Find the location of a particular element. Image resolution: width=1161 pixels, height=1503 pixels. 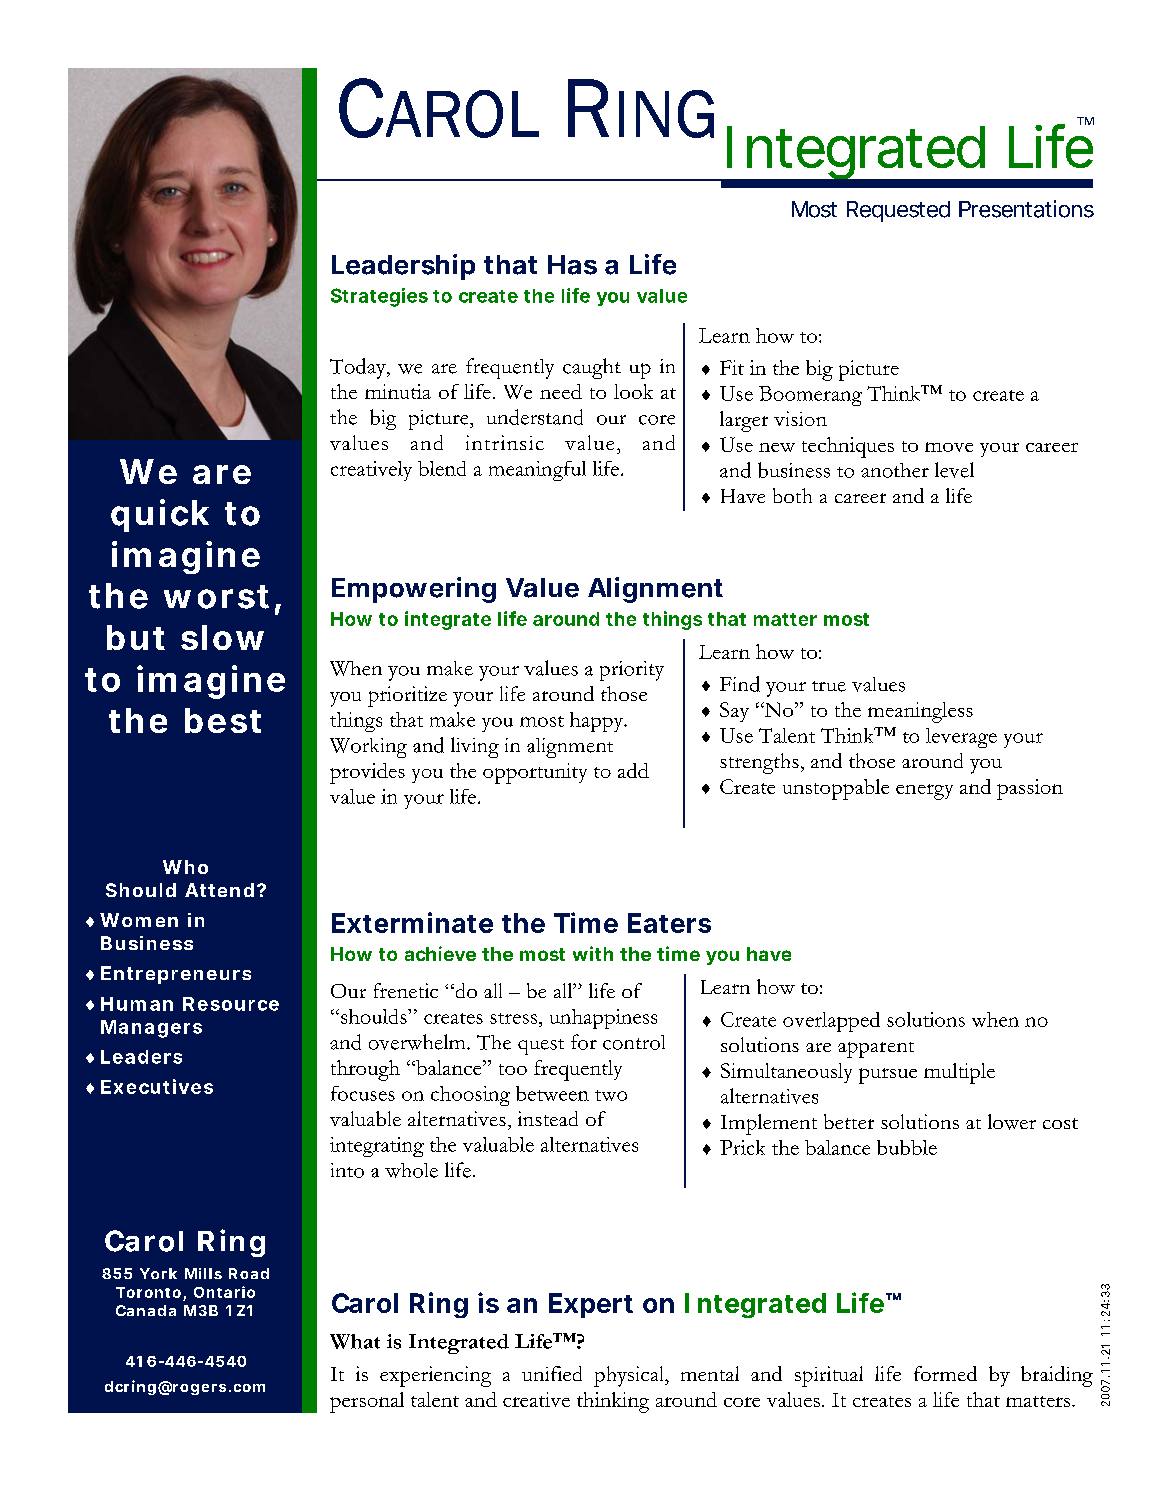

into is located at coordinates (347, 1170).
